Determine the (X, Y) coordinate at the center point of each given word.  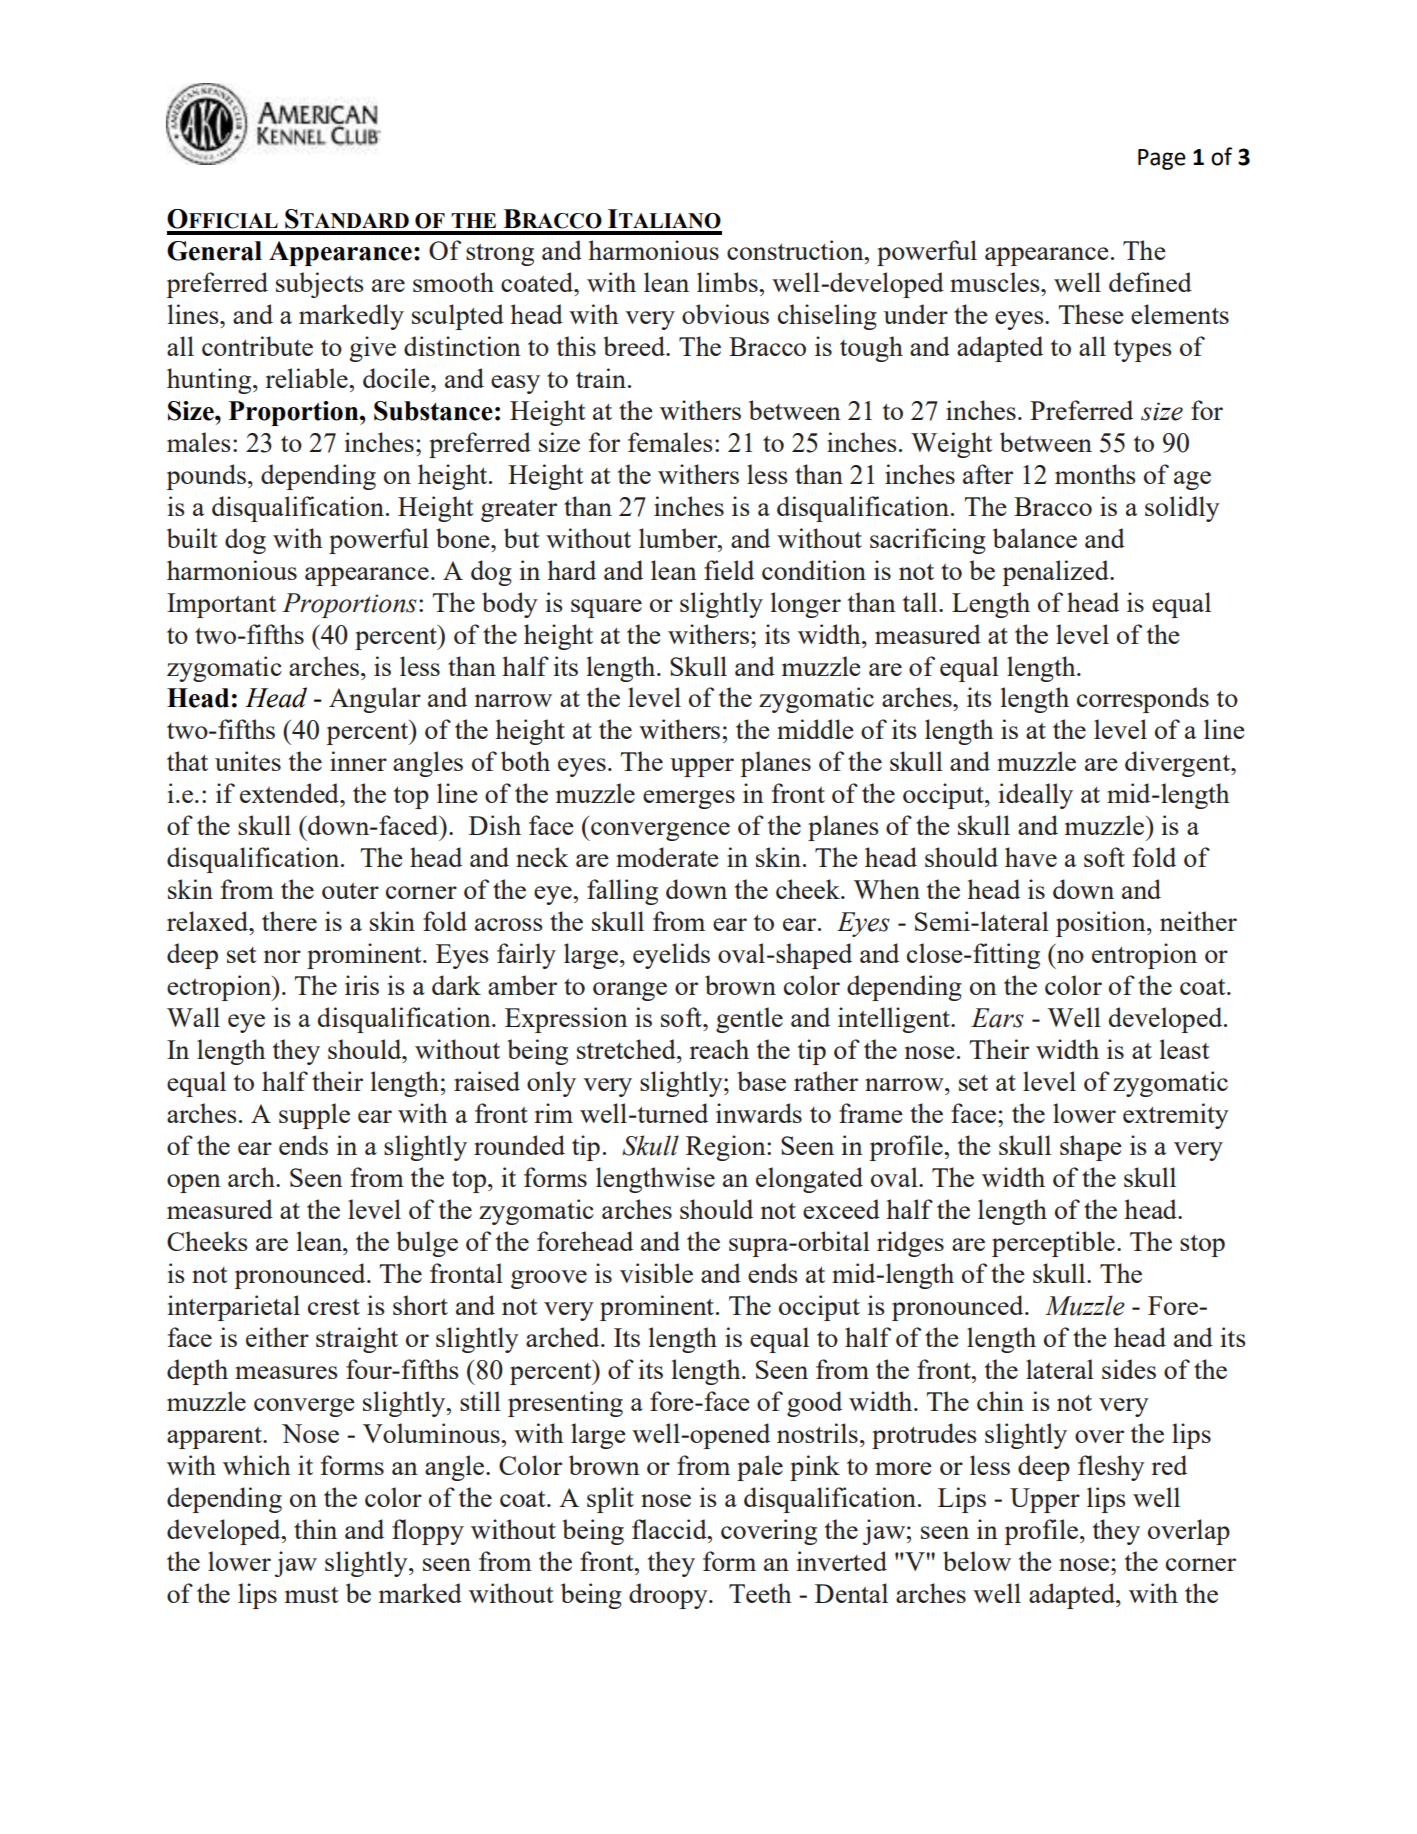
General (214, 251)
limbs (728, 282)
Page (1162, 159)
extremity (1176, 1116)
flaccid (670, 1529)
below (977, 1561)
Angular (375, 700)
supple (314, 1116)
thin (315, 1529)
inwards (759, 1113)
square (606, 608)
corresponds (1143, 700)
